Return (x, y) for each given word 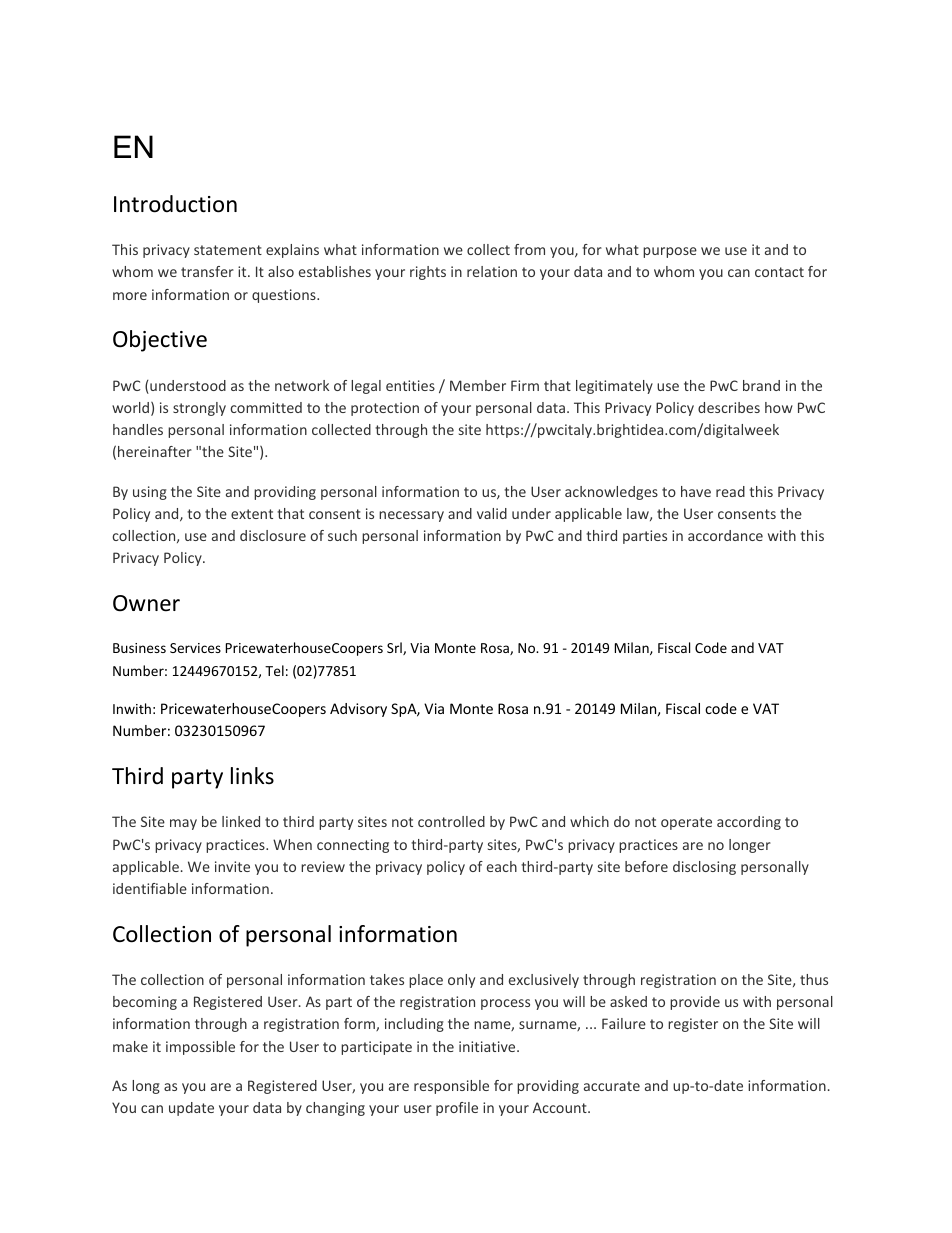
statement (228, 250)
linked (241, 821)
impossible (200, 1048)
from (529, 249)
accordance (725, 535)
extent (252, 514)
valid (492, 513)
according (749, 823)
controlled (451, 821)
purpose (670, 252)
